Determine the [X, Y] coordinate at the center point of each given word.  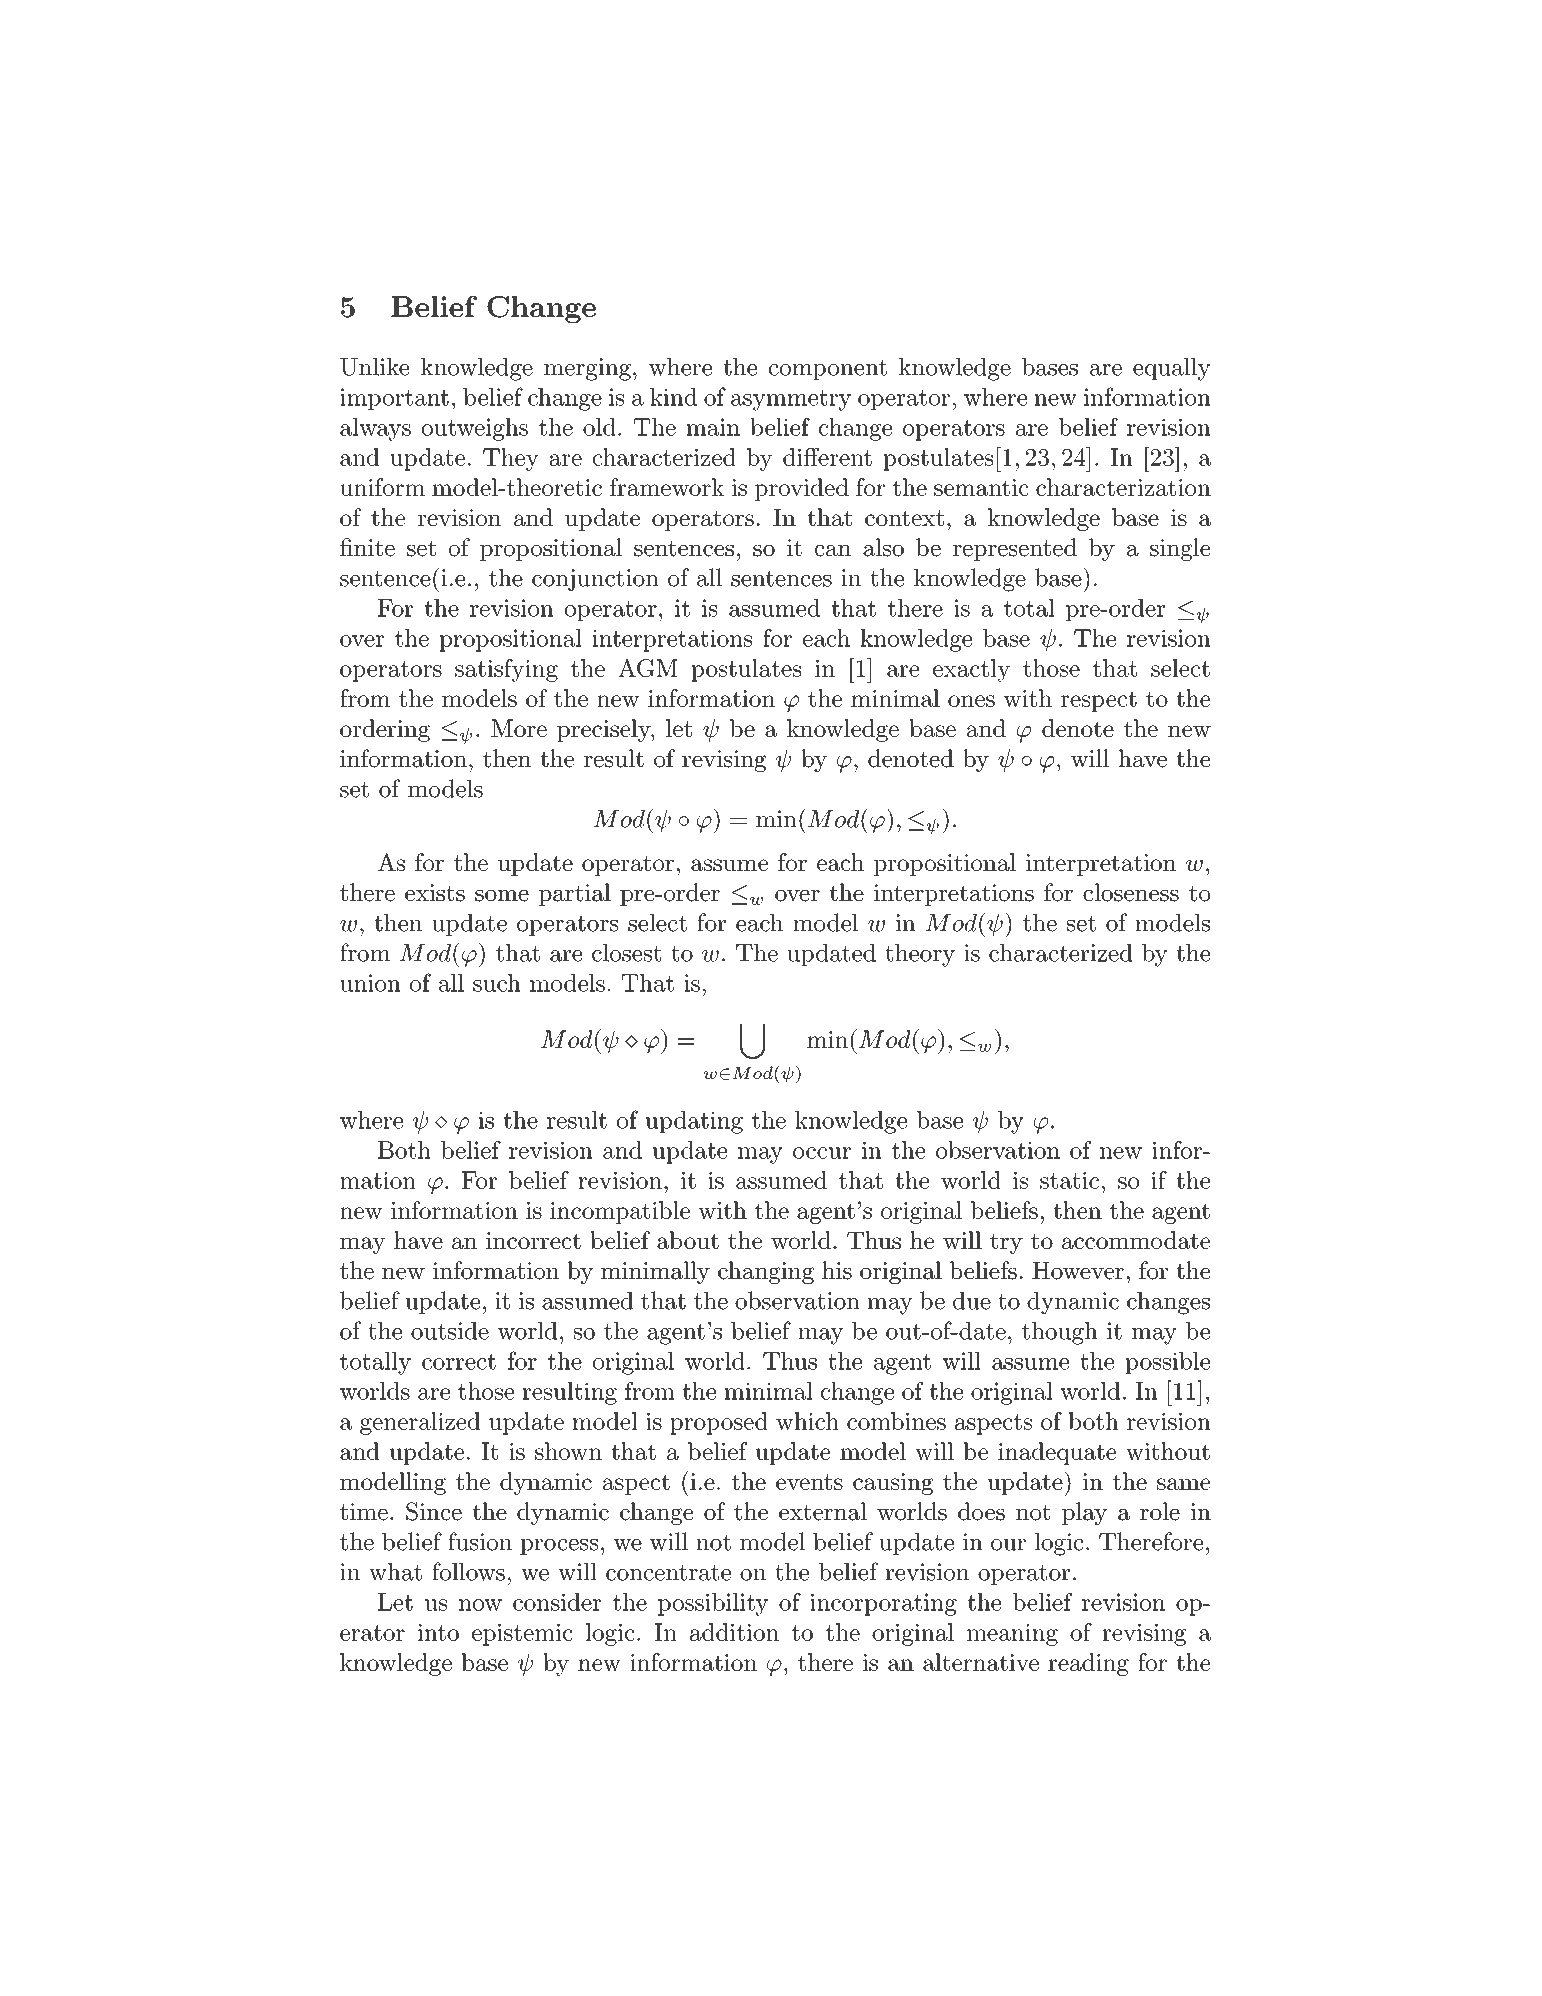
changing [766, 1272]
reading [1088, 1664]
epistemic [522, 1635]
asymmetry [791, 400]
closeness [1131, 892]
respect [1099, 701]
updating [694, 1122]
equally [1172, 369]
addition [734, 1632]
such [497, 983]
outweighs [475, 429]
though [1059, 1333]
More [519, 728]
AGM [648, 667]
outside [450, 1331]
